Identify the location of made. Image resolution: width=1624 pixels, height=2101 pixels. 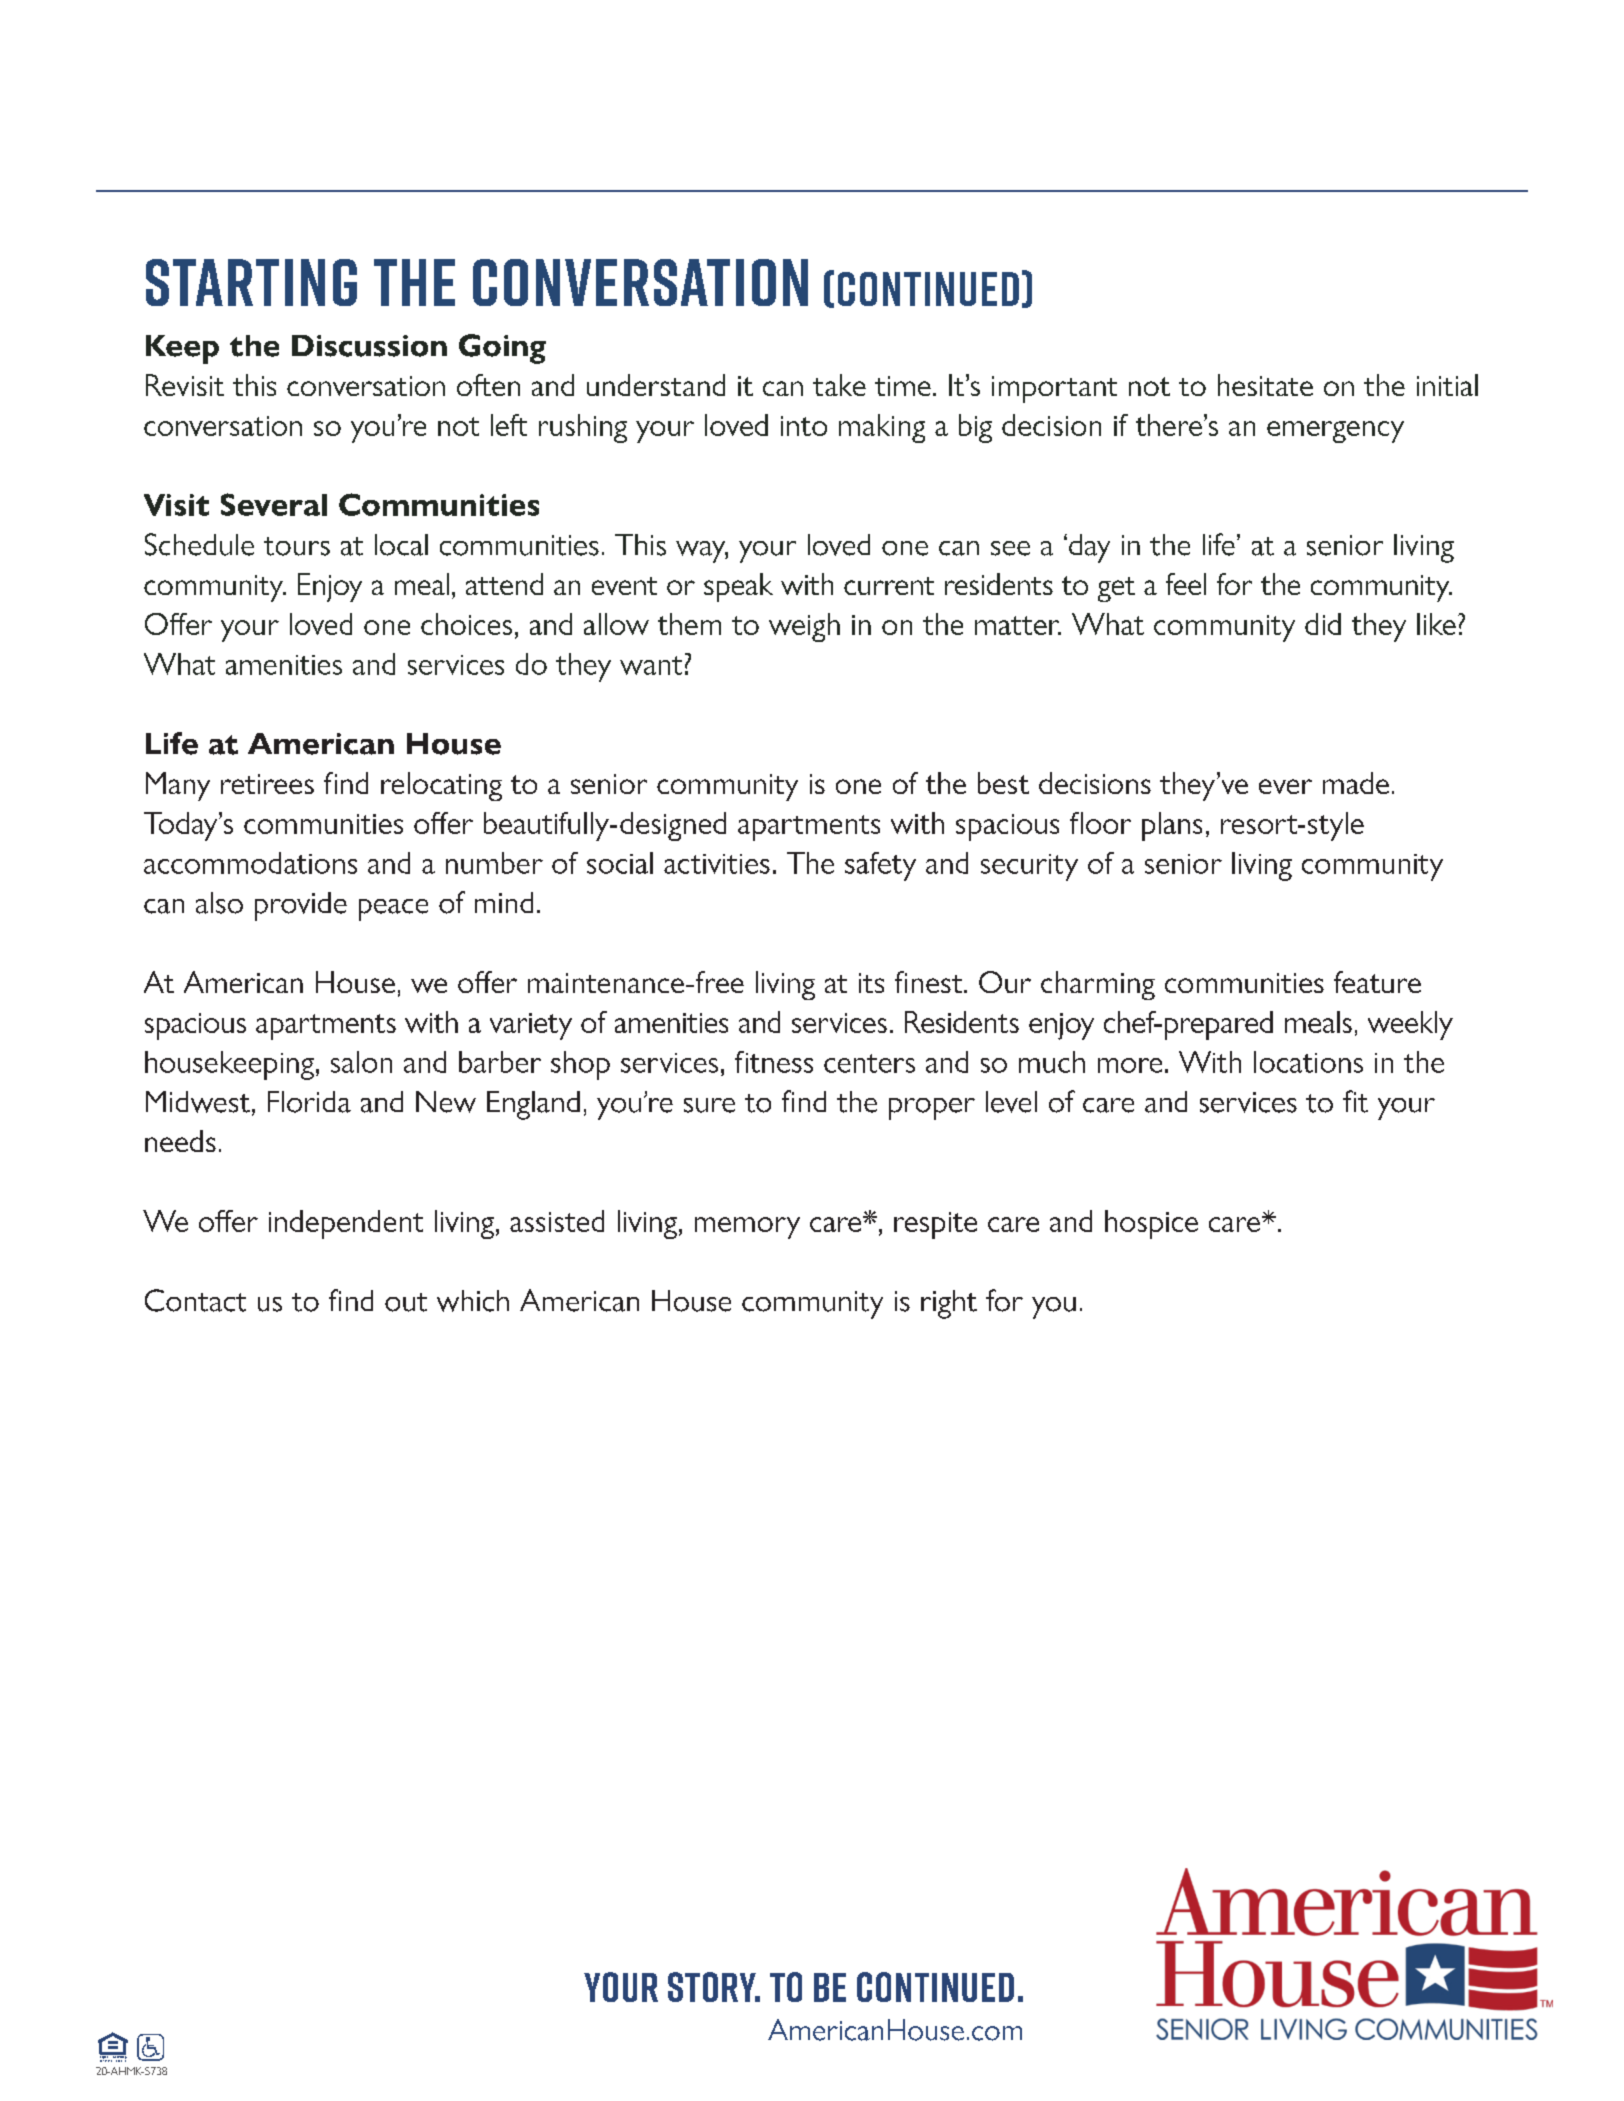
(1356, 783).
